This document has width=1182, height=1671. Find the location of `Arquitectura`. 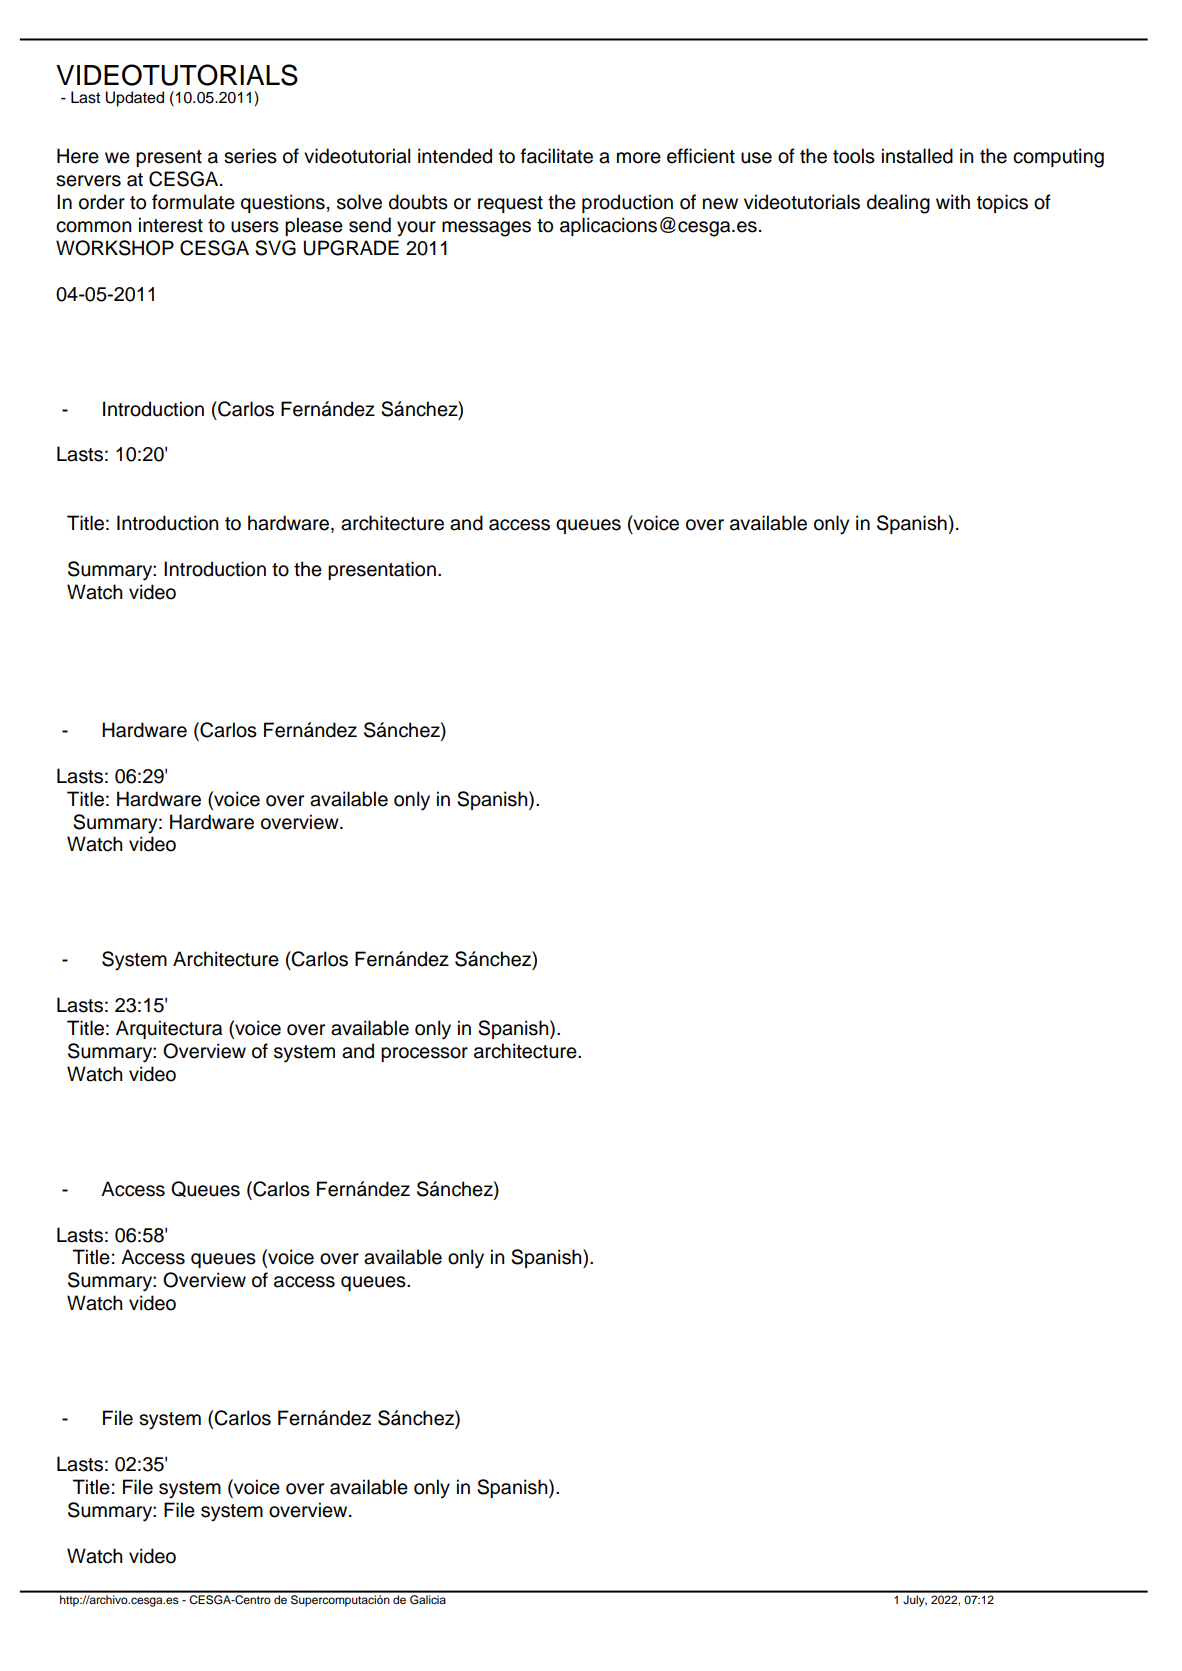

Arquitectura is located at coordinates (169, 1029).
